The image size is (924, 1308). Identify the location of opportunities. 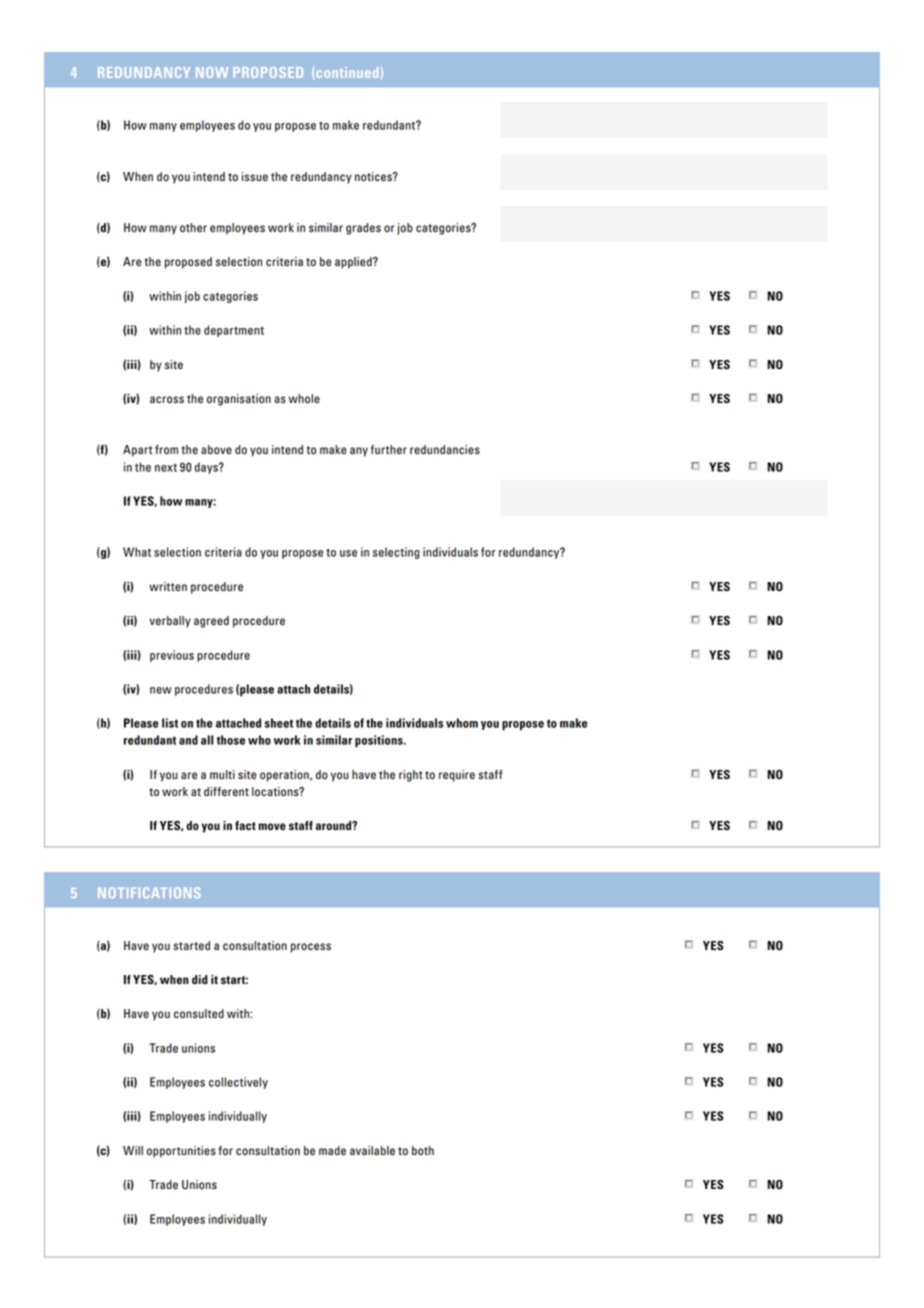
(181, 1152).
